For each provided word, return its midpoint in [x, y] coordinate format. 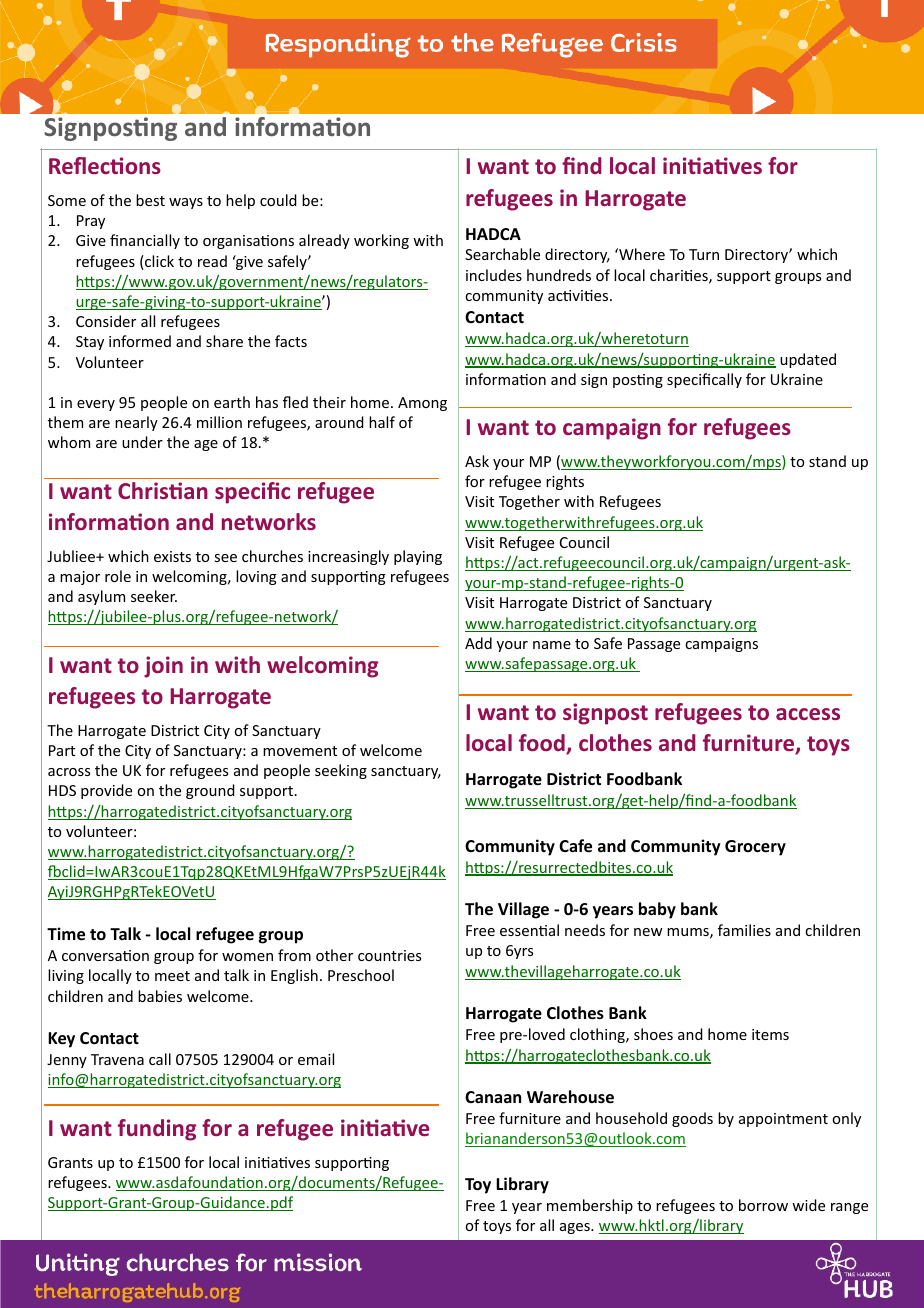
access [808, 714]
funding [157, 1130]
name [552, 645]
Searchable [502, 254]
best [150, 200]
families [744, 930]
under [142, 442]
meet [172, 976]
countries [389, 955]
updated [808, 360]
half [382, 422]
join [163, 667]
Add [478, 643]
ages [576, 1228]
